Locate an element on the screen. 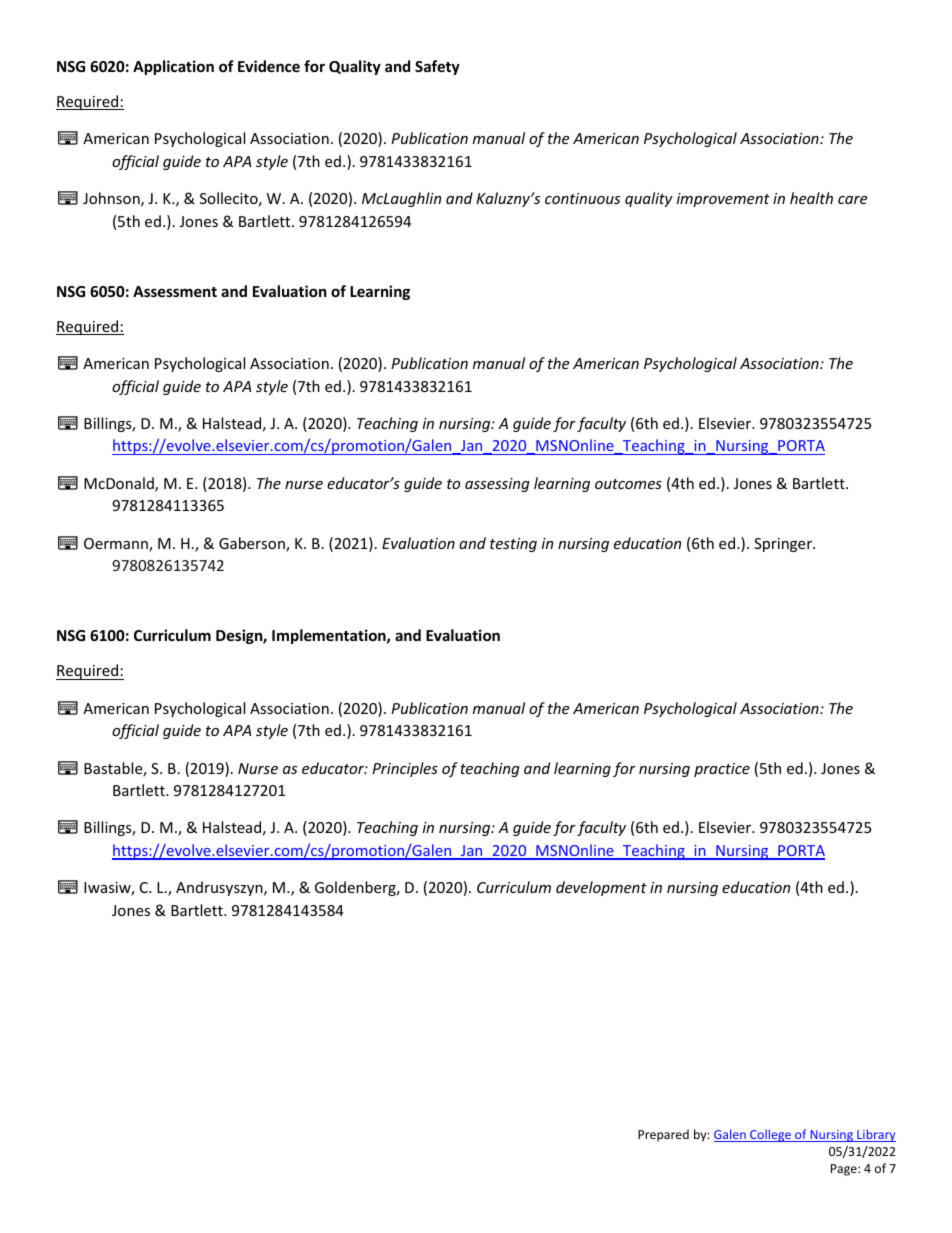  assessing is located at coordinates (497, 485).
